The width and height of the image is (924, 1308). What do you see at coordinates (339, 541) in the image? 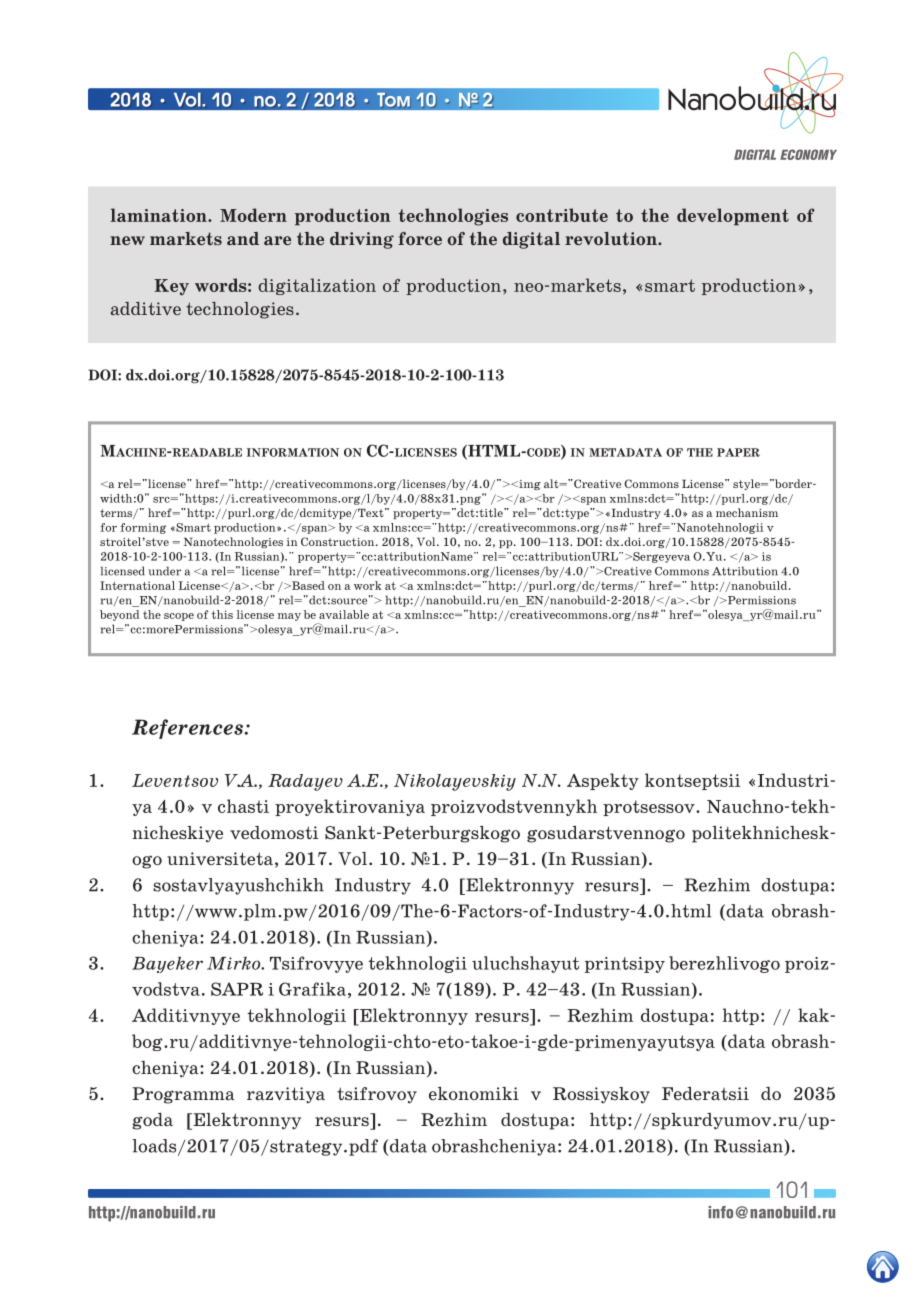
I see `Construction` at bounding box center [339, 541].
